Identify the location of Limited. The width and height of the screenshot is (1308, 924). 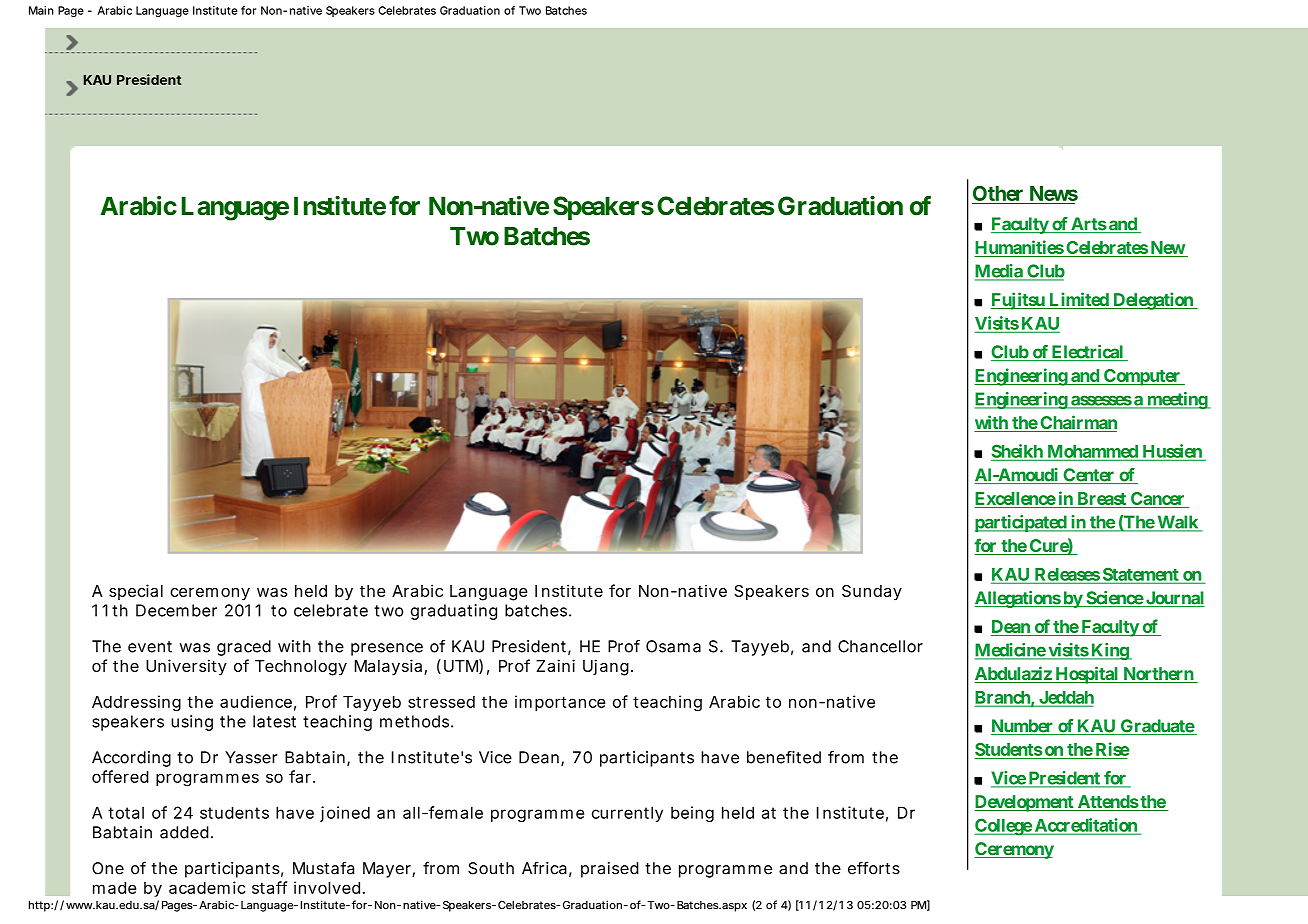
(1079, 300).
